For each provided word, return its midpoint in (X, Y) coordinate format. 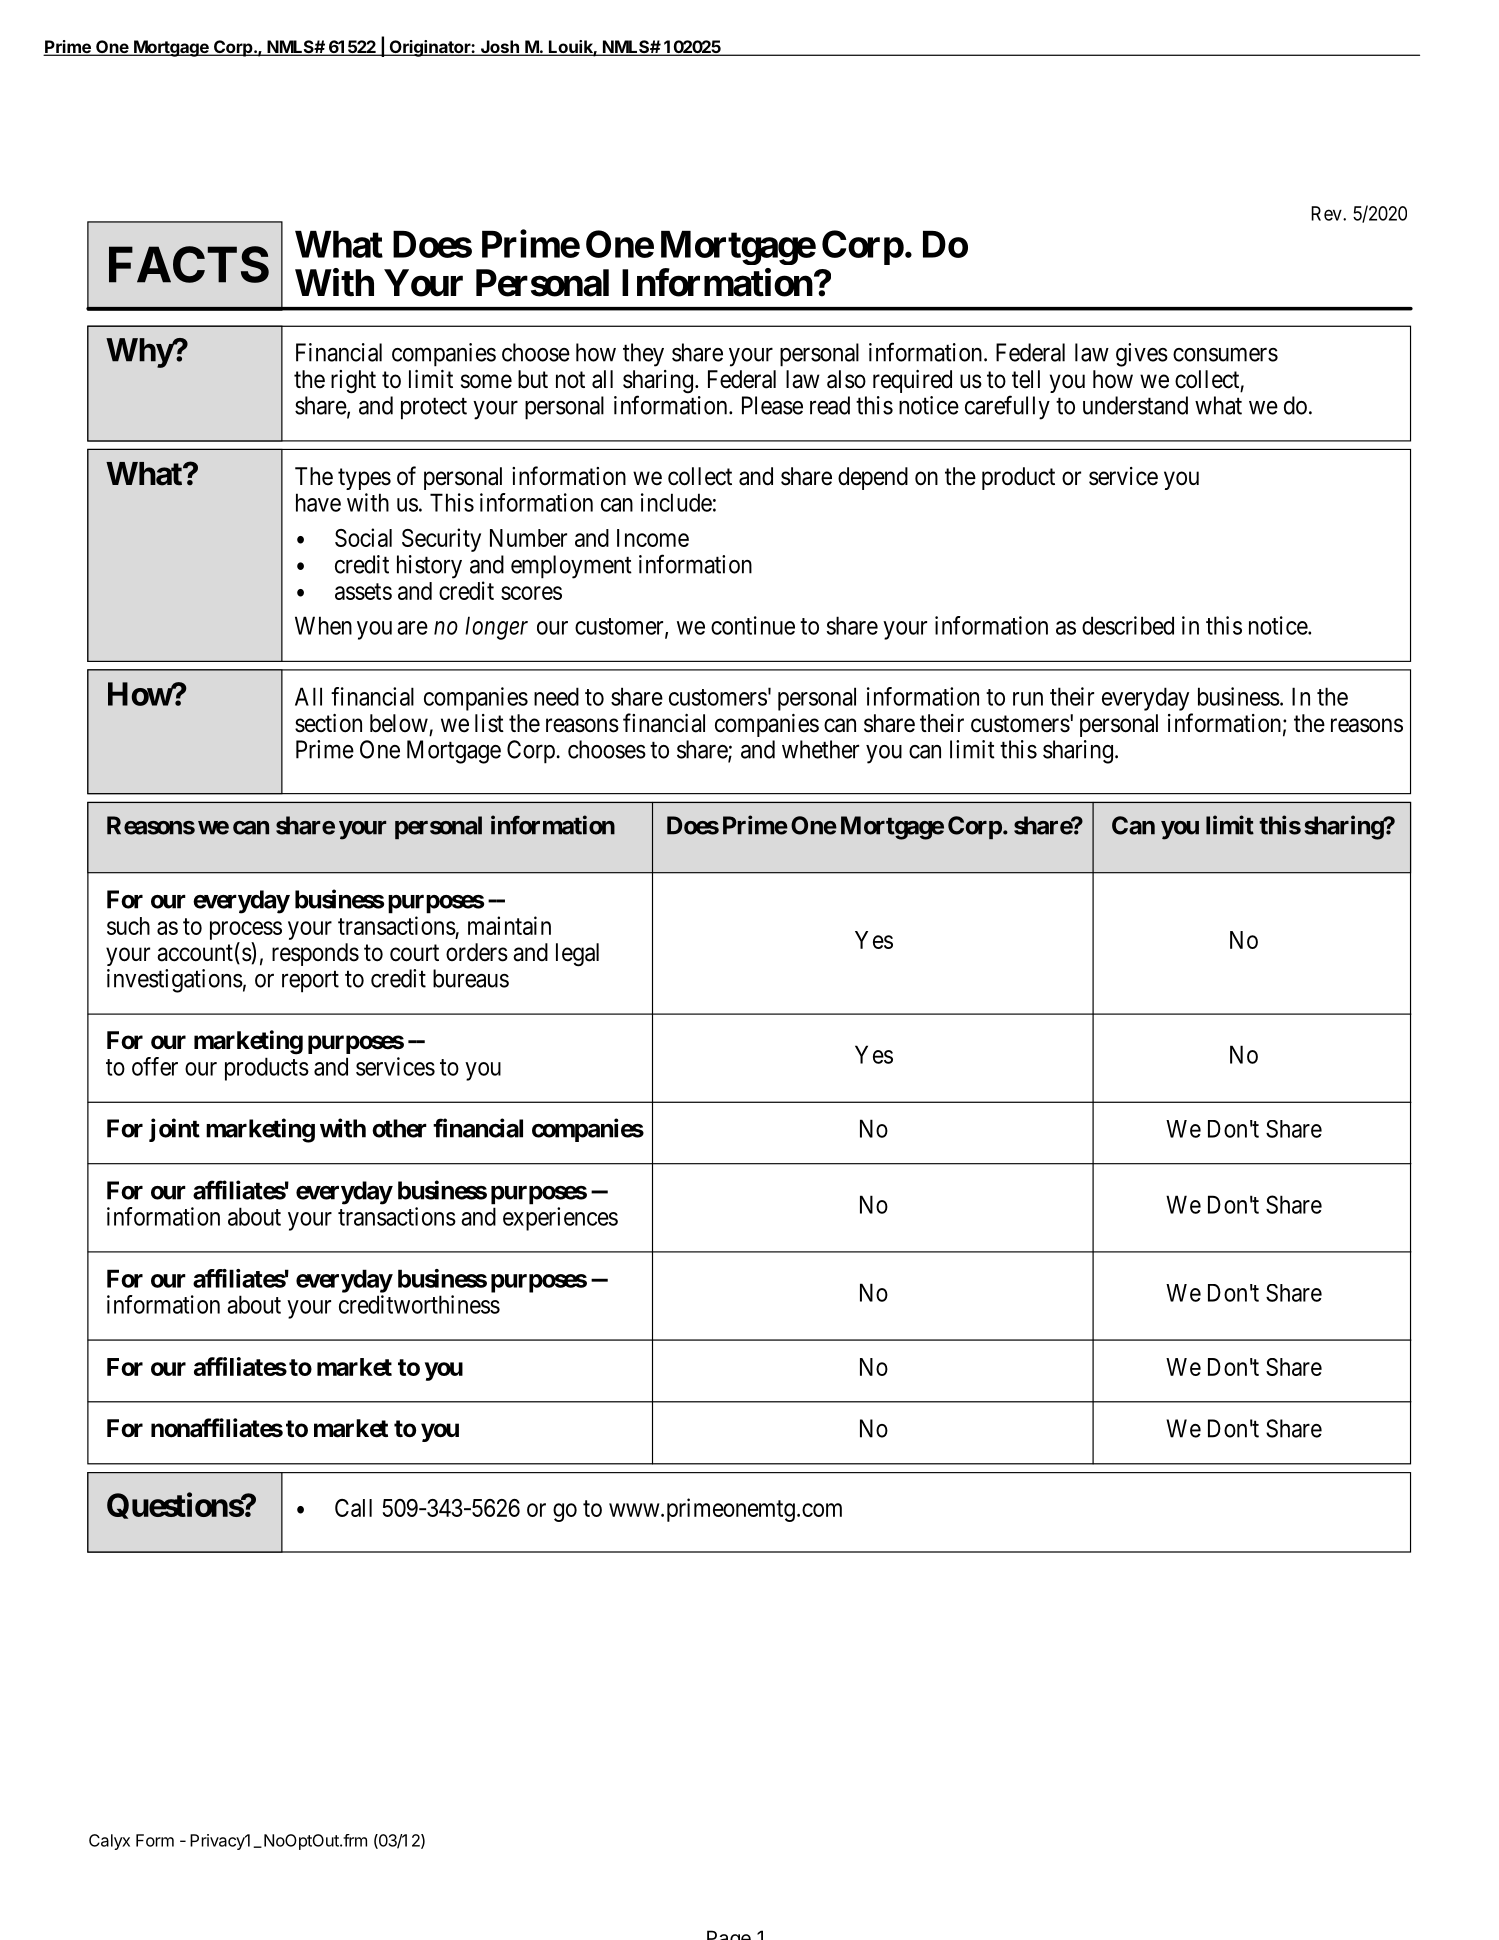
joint (174, 1130)
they (643, 355)
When (323, 625)
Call (353, 1508)
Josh (499, 48)
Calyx (109, 1842)
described (1128, 625)
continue (753, 625)
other (399, 1128)
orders (477, 952)
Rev (1327, 213)
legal (577, 955)
